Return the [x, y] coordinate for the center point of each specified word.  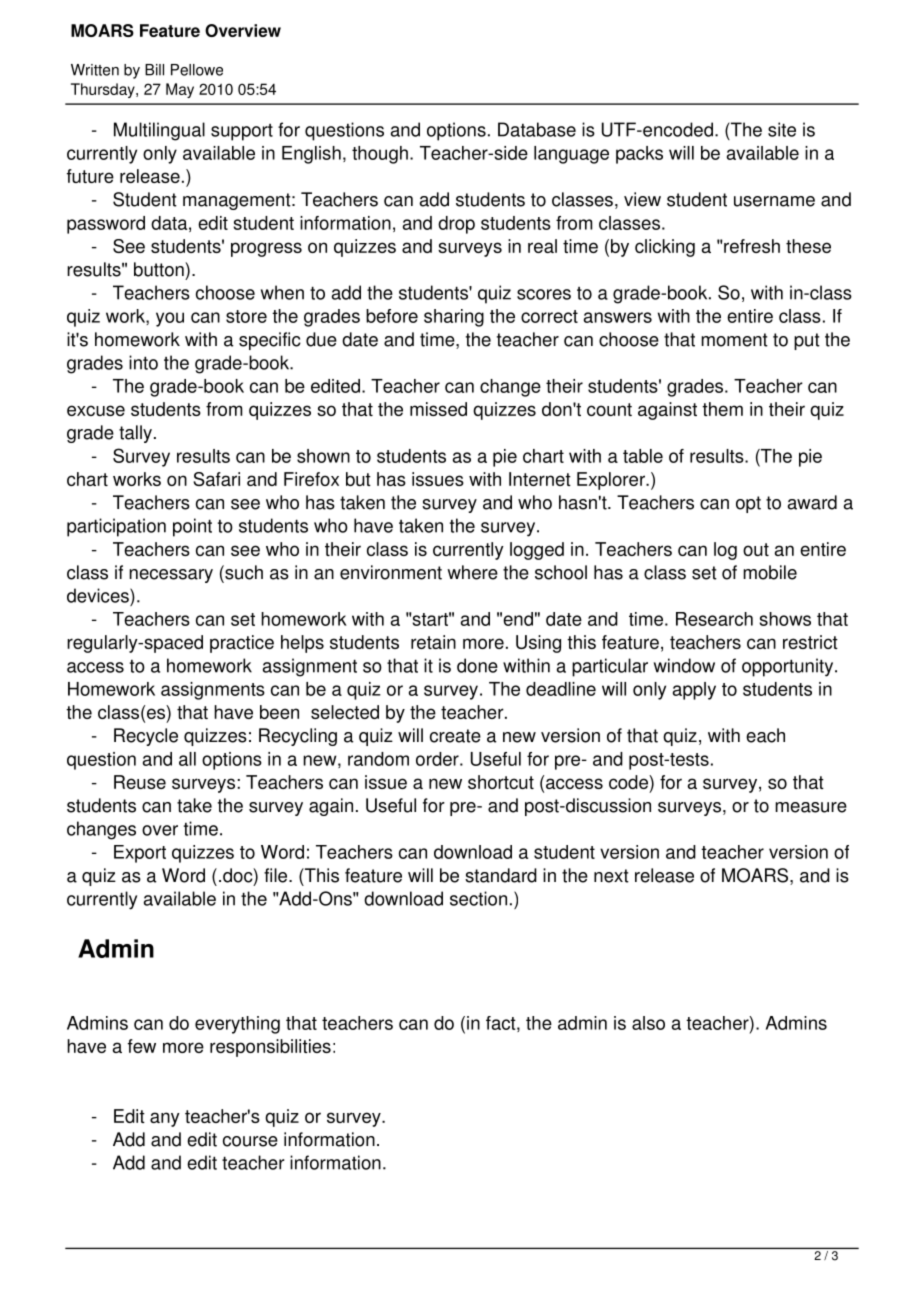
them [722, 409]
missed [438, 409]
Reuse [140, 782]
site [782, 129]
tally [135, 434]
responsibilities [270, 1048]
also [648, 1023]
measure [811, 807]
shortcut [501, 782]
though [380, 155]
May [180, 90]
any [165, 1119]
